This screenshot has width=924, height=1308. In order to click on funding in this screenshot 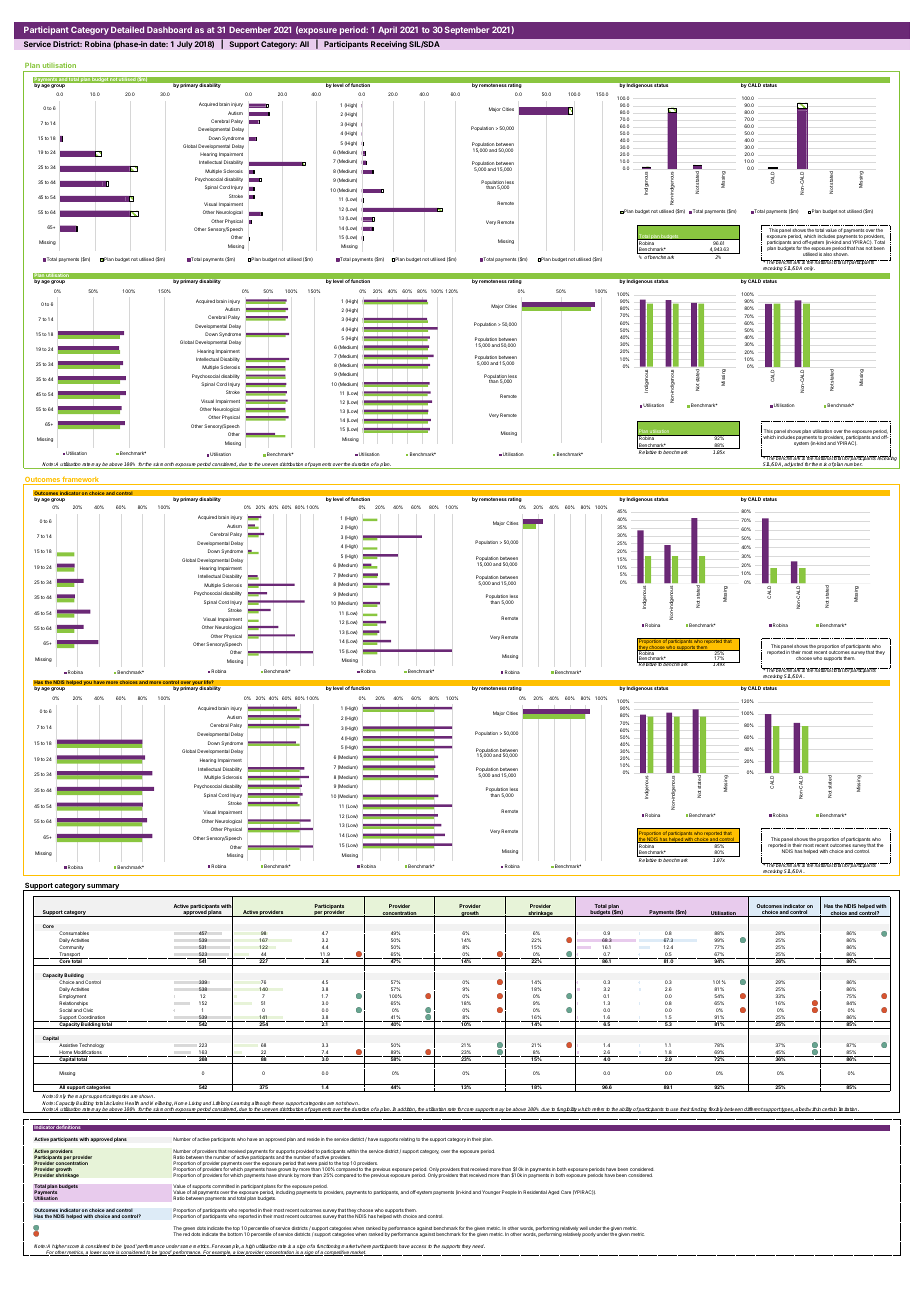, I will do `click(699, 1110)`.
